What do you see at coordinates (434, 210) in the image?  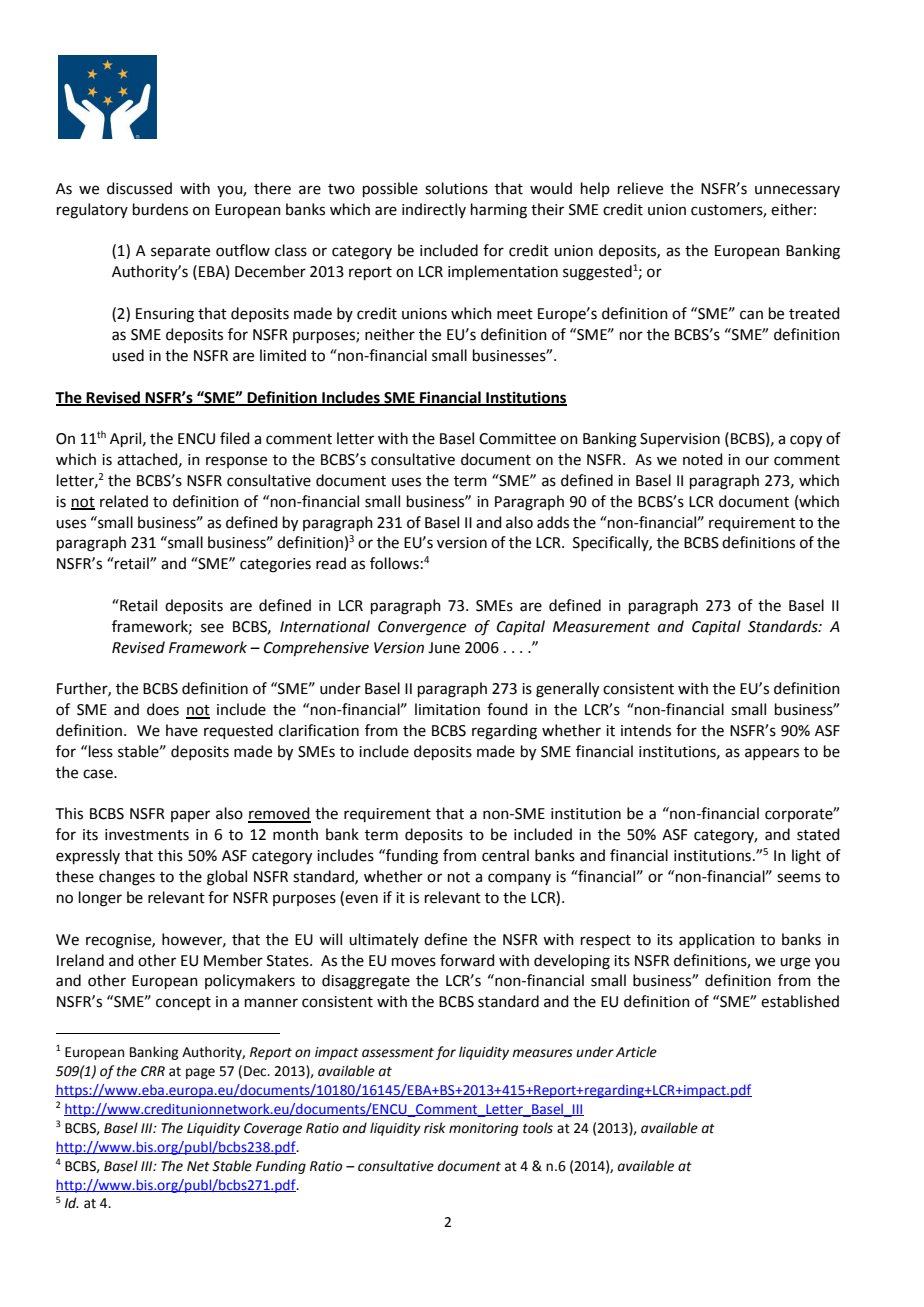 I see `indirectly` at bounding box center [434, 210].
